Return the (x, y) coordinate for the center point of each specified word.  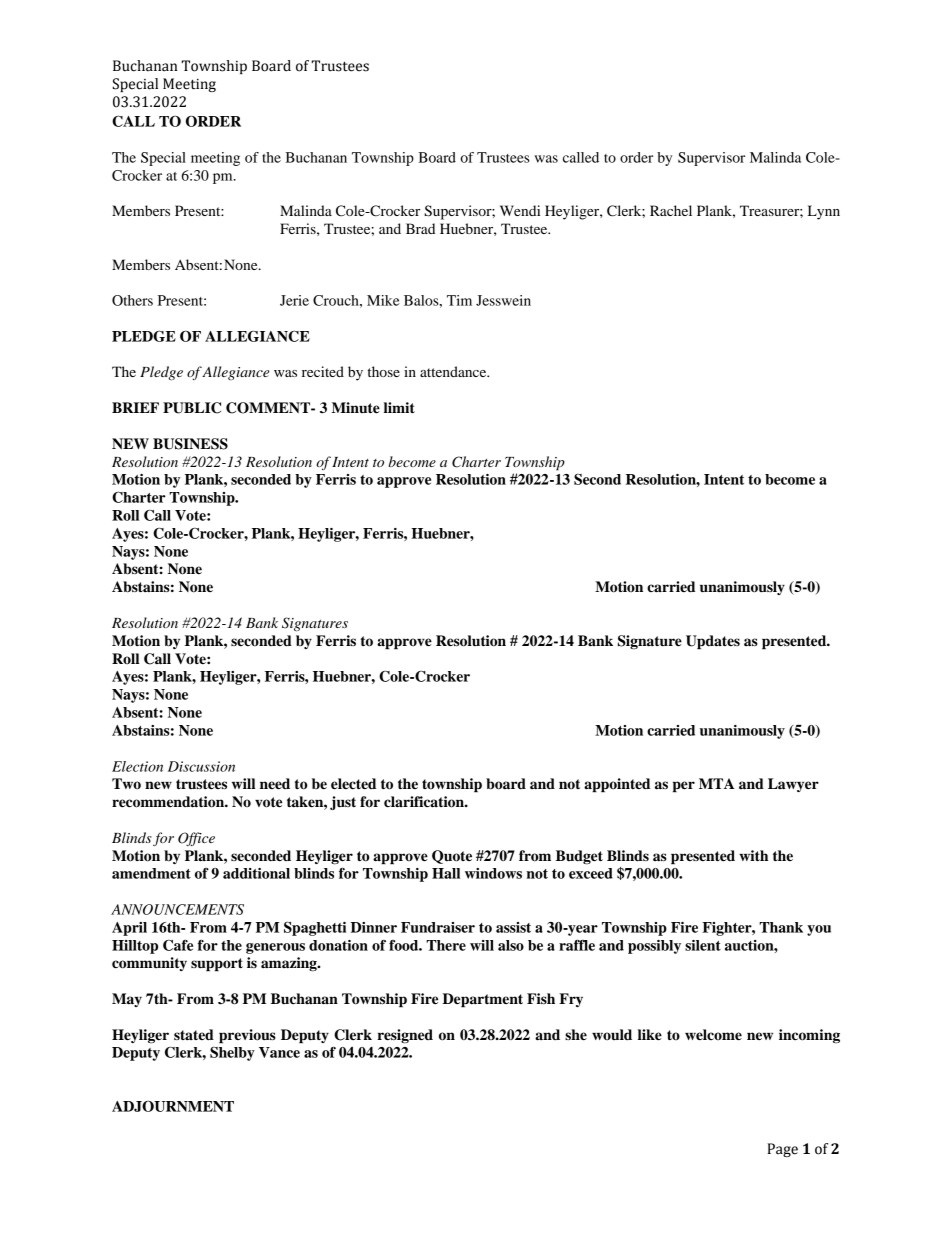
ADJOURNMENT (173, 1106)
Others (132, 300)
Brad (420, 228)
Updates (713, 642)
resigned (405, 1036)
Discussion (201, 766)
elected (353, 784)
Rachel (671, 210)
